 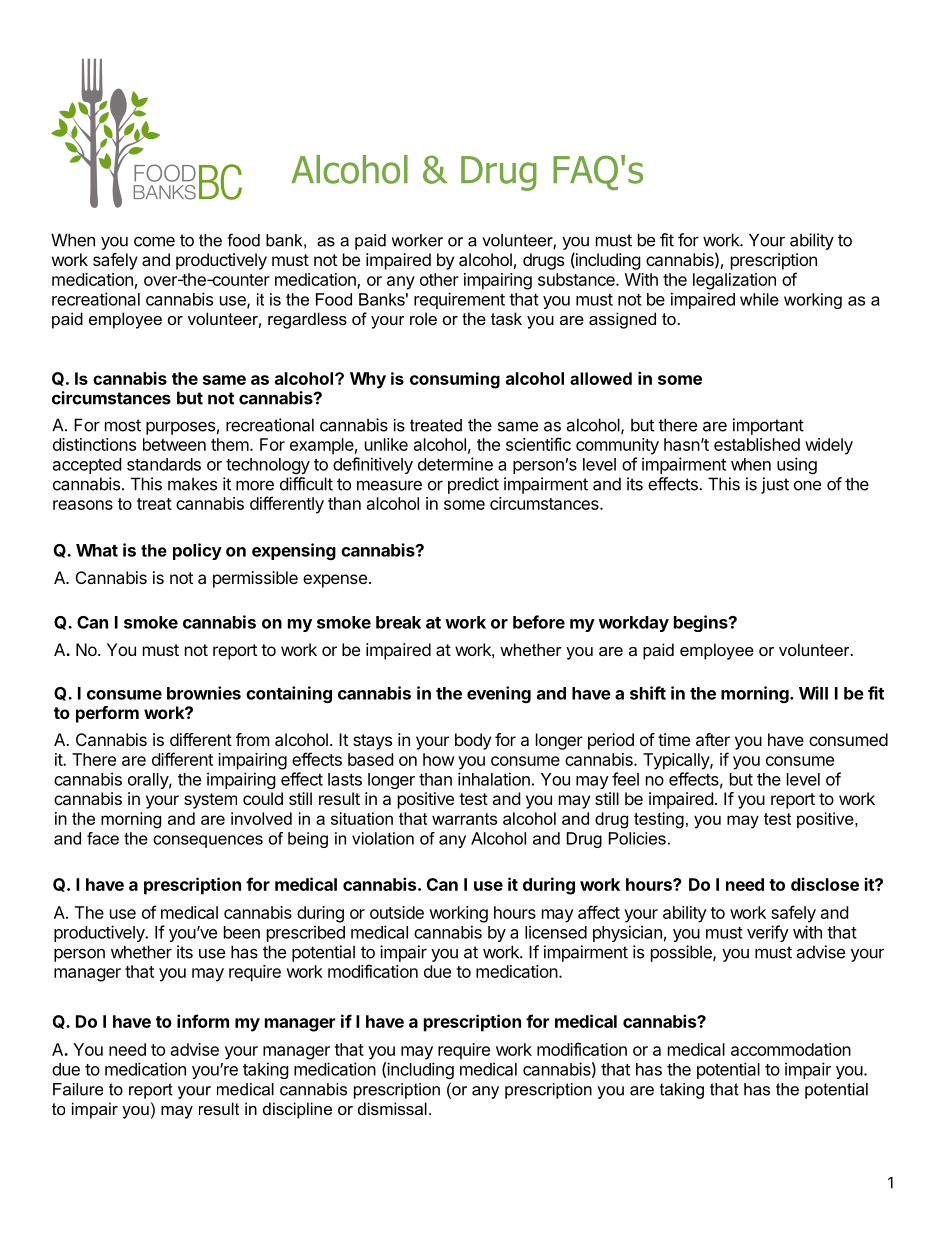 I want to click on Will, so click(x=813, y=693).
